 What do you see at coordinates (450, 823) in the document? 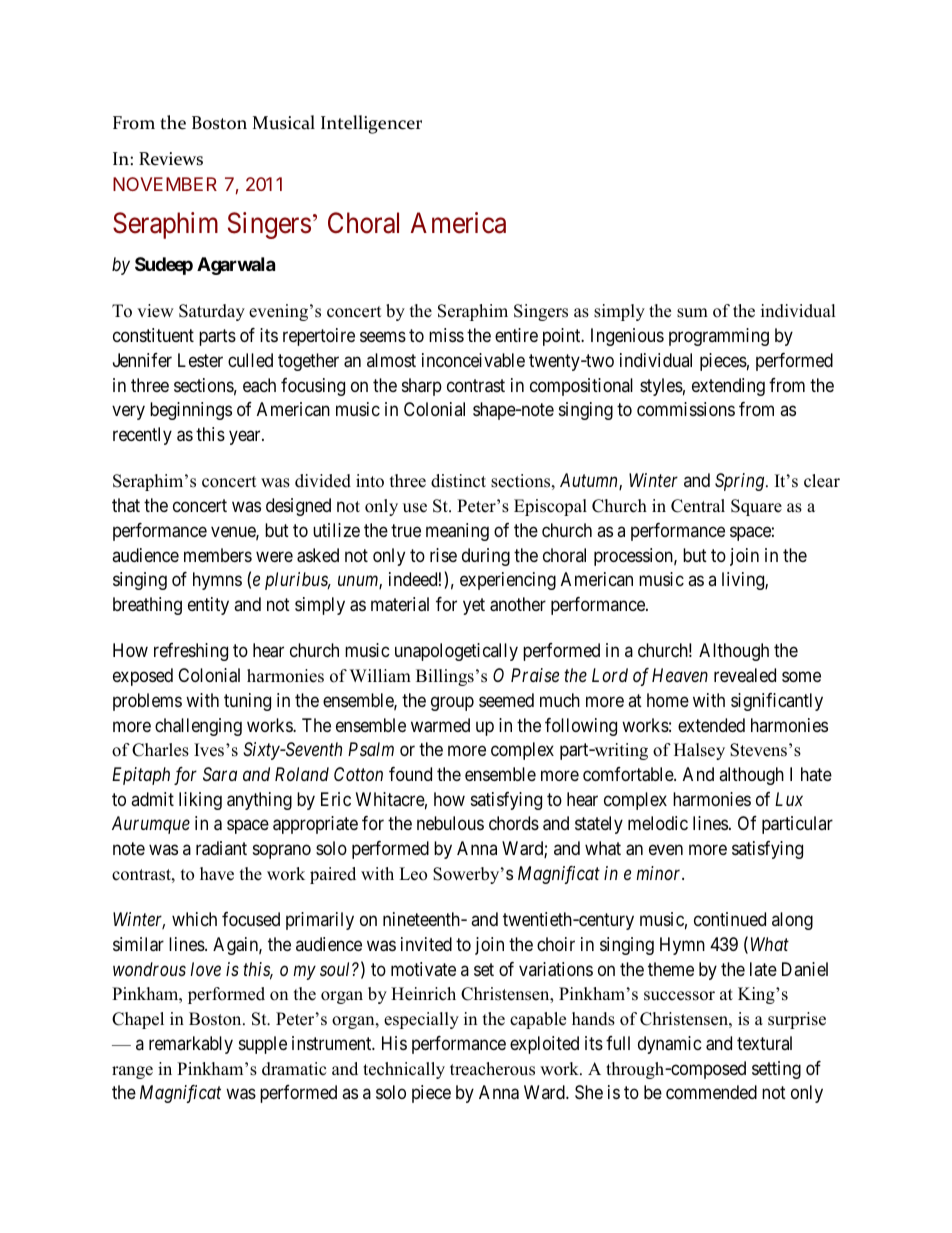
I see `nebulous` at bounding box center [450, 823].
